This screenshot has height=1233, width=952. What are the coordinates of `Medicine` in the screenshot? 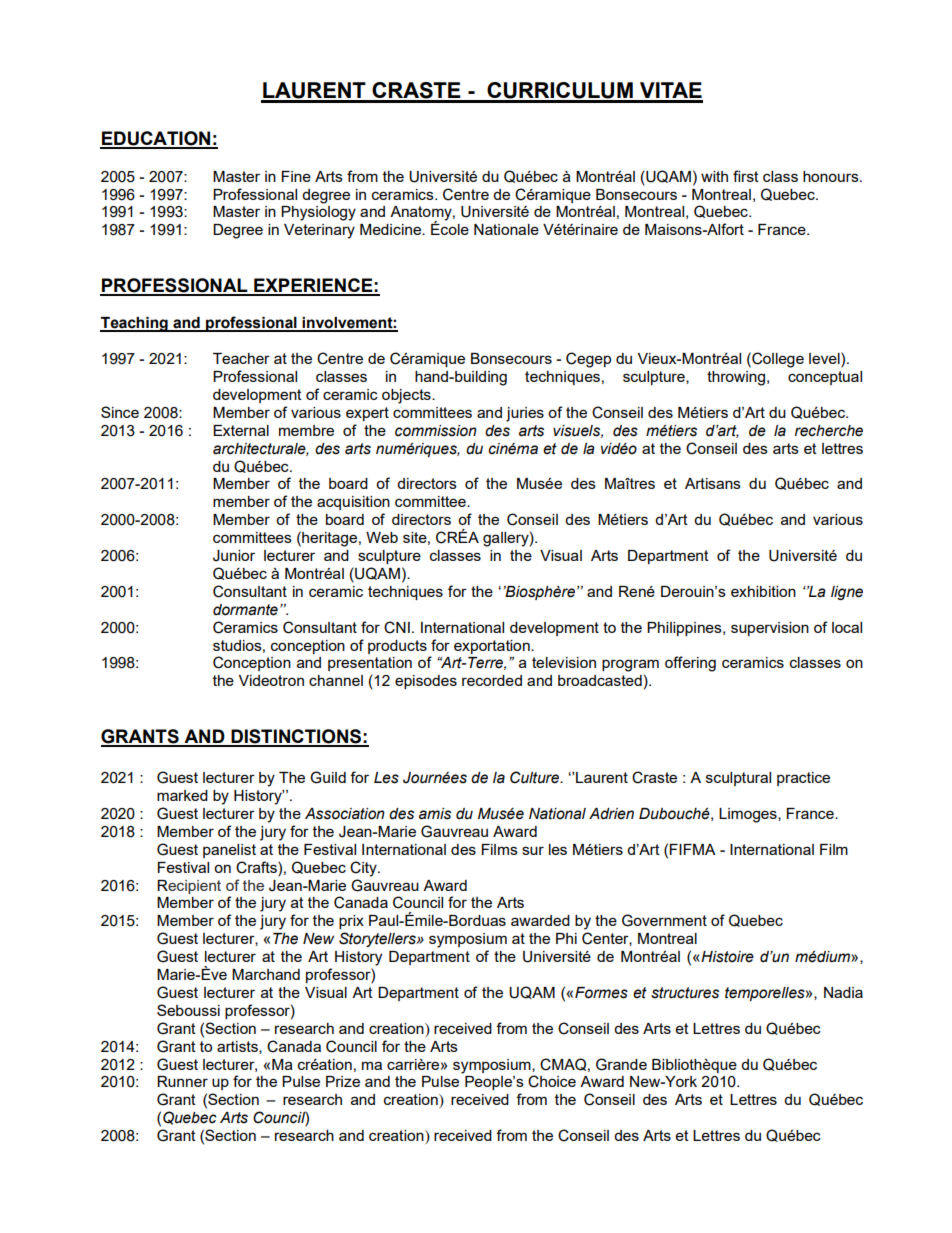 It's located at (391, 229).
